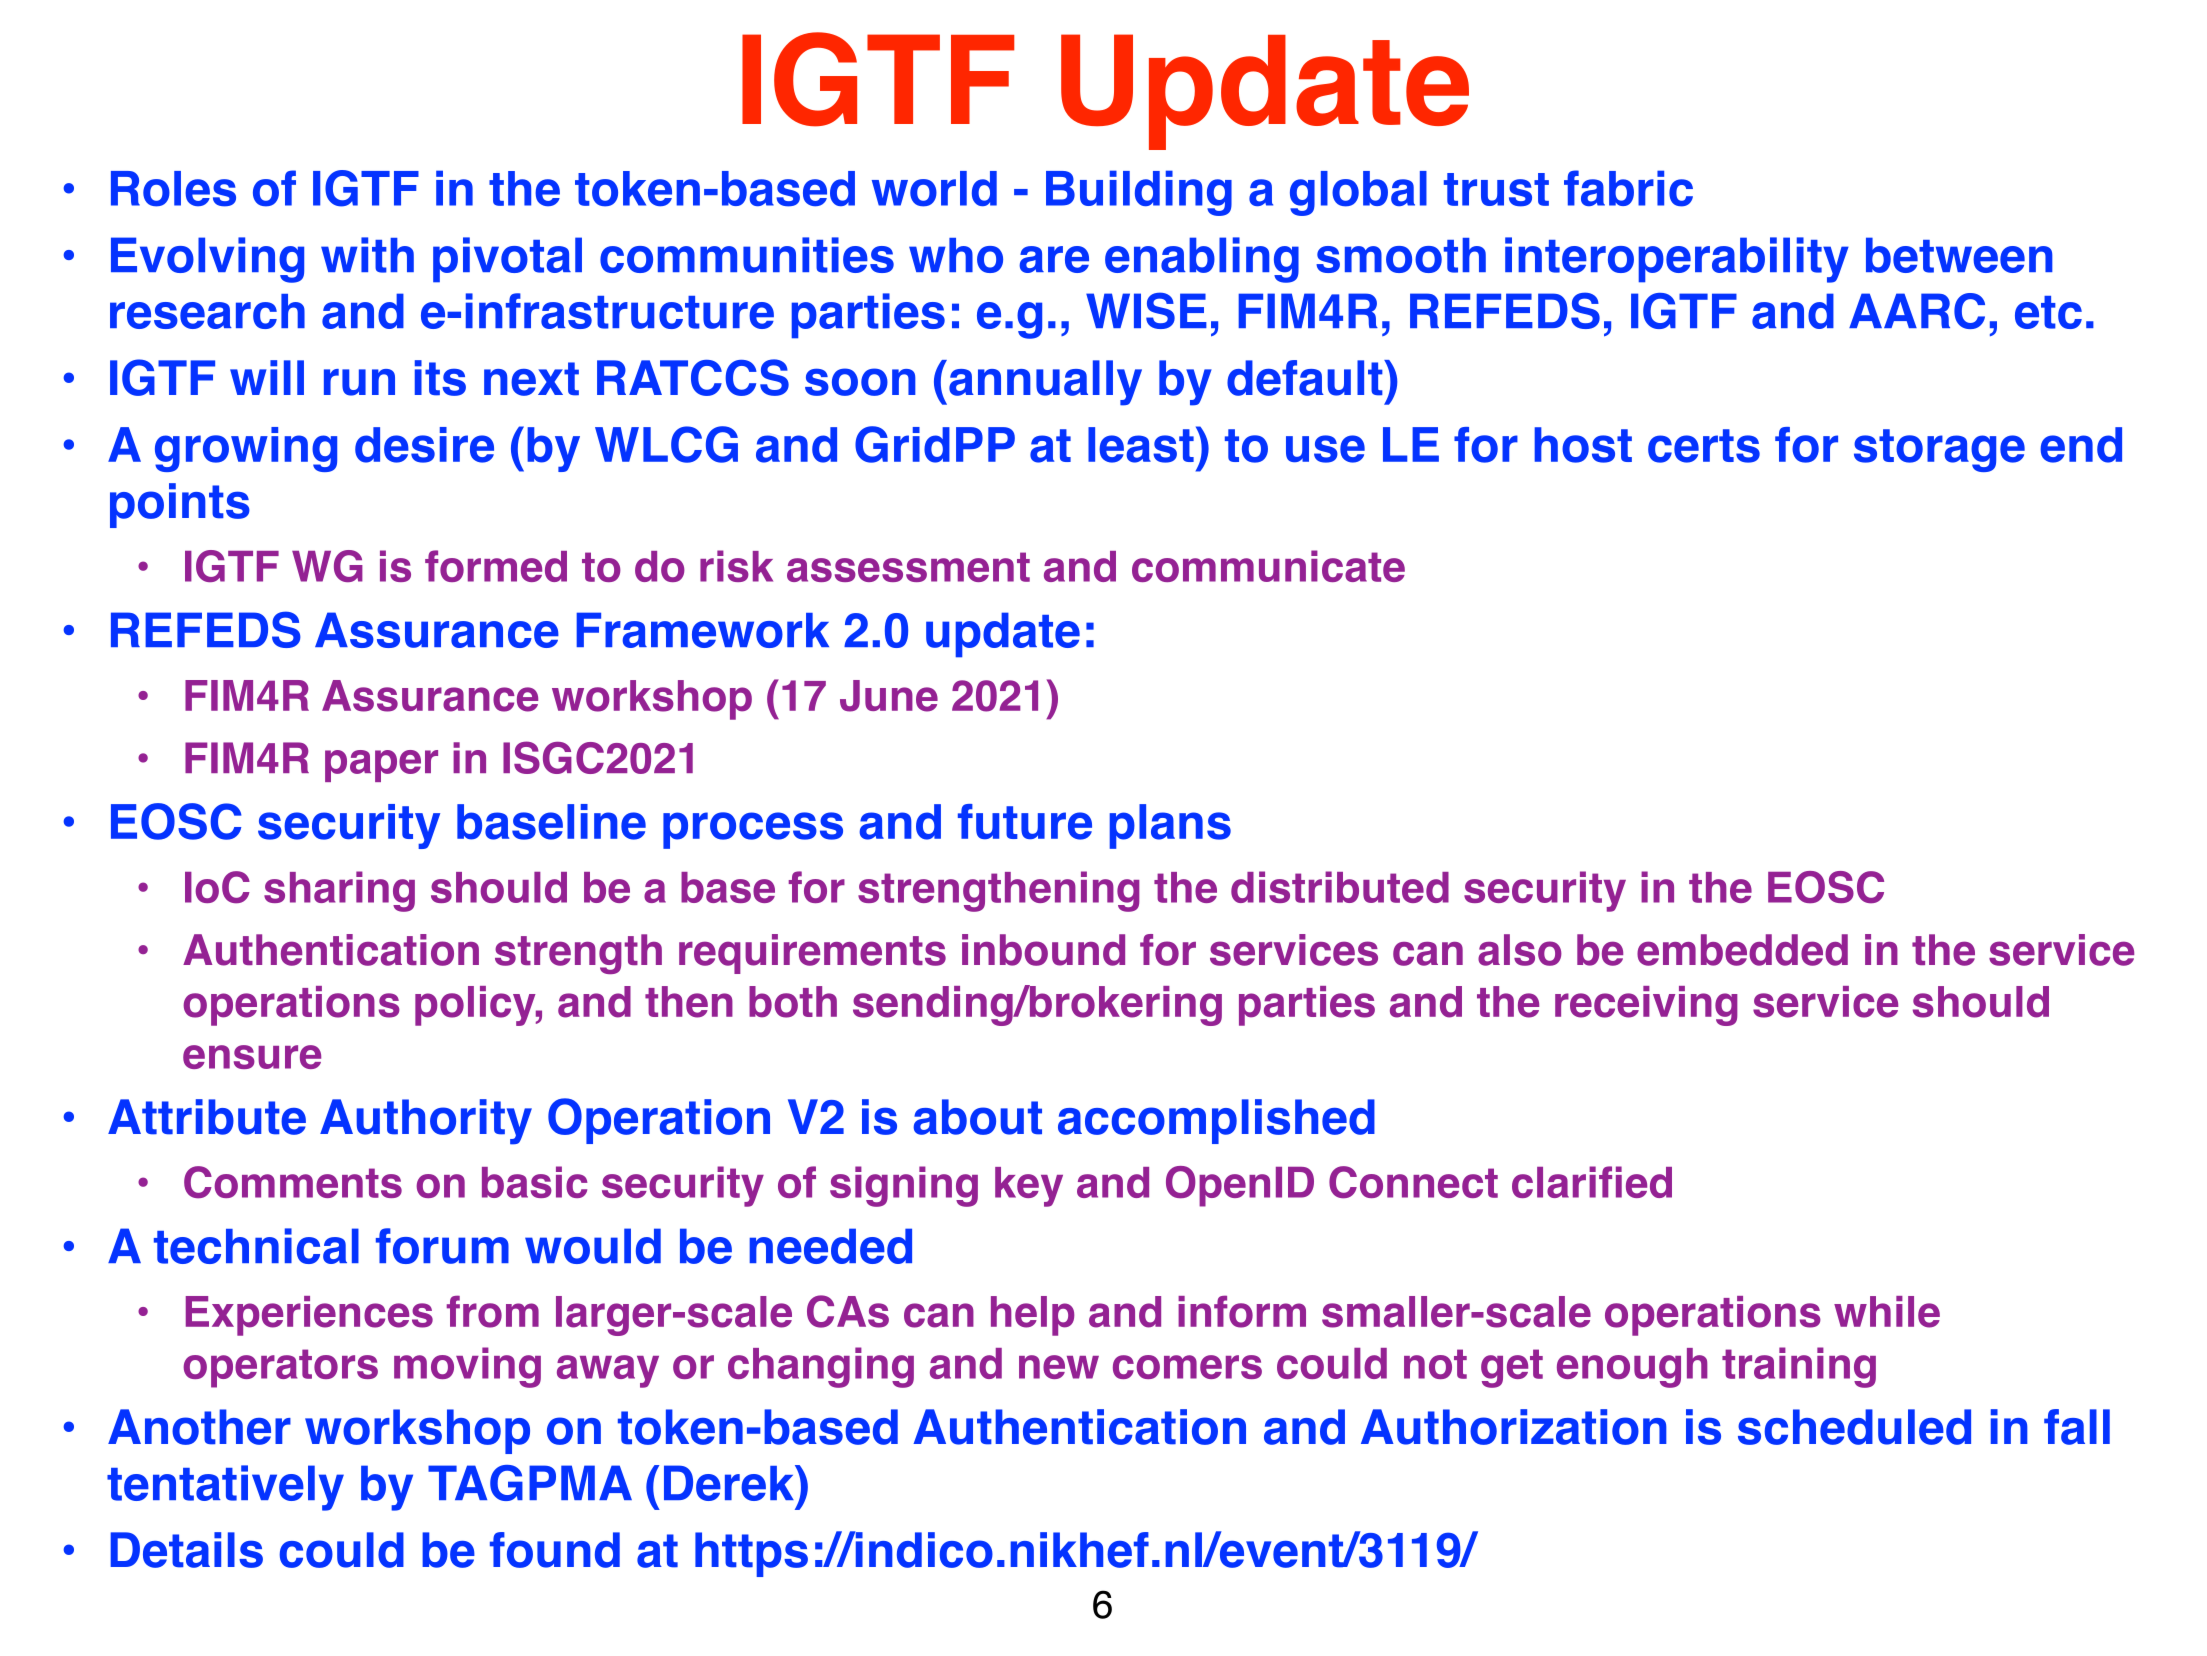 This screenshot has width=2207, height=1656. What do you see at coordinates (1959, 255) in the screenshot?
I see `between` at bounding box center [1959, 255].
